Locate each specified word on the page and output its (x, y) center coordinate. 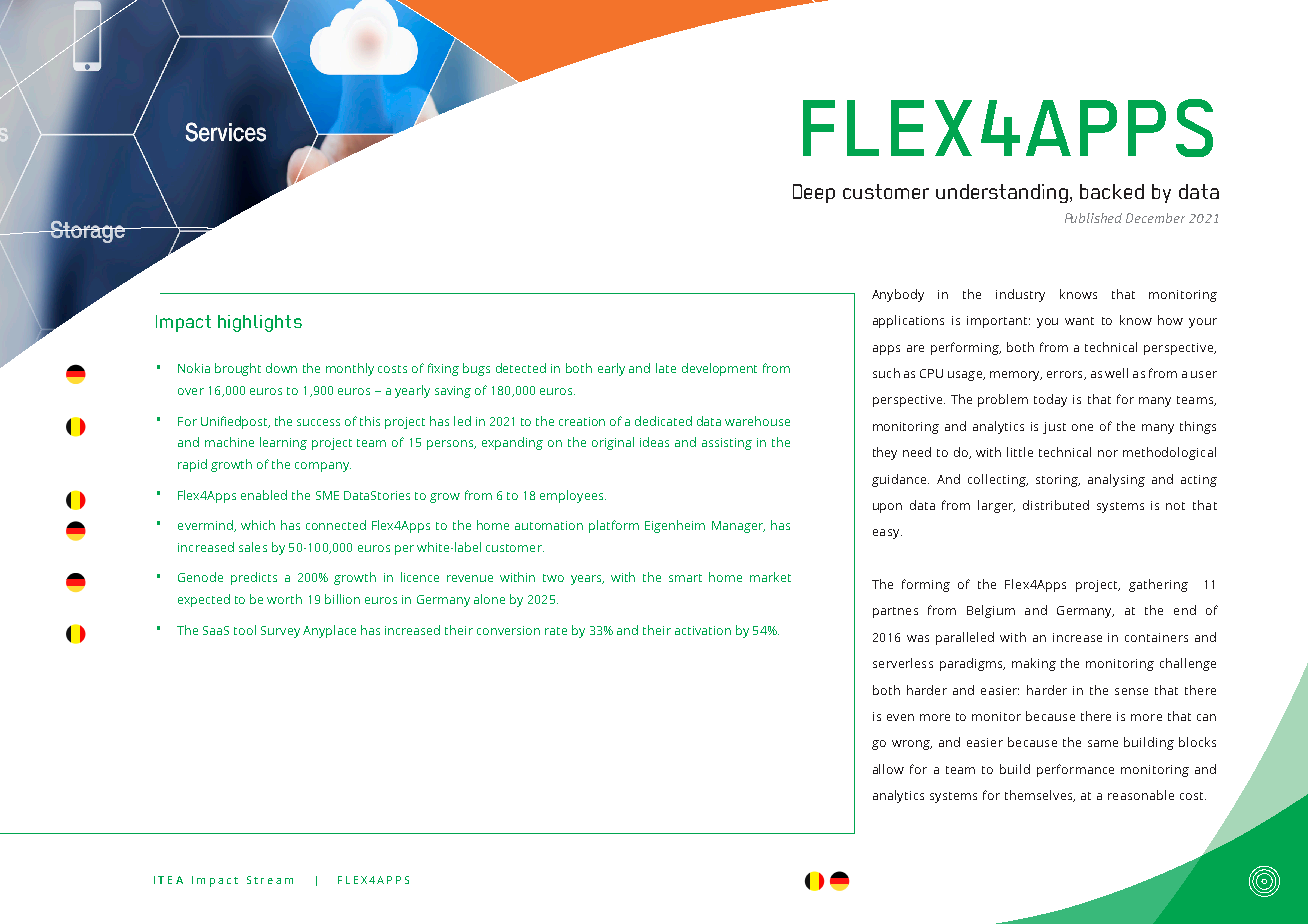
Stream (270, 880)
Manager (738, 527)
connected (336, 525)
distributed (1056, 505)
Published (1093, 218)
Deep (814, 193)
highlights (260, 323)
